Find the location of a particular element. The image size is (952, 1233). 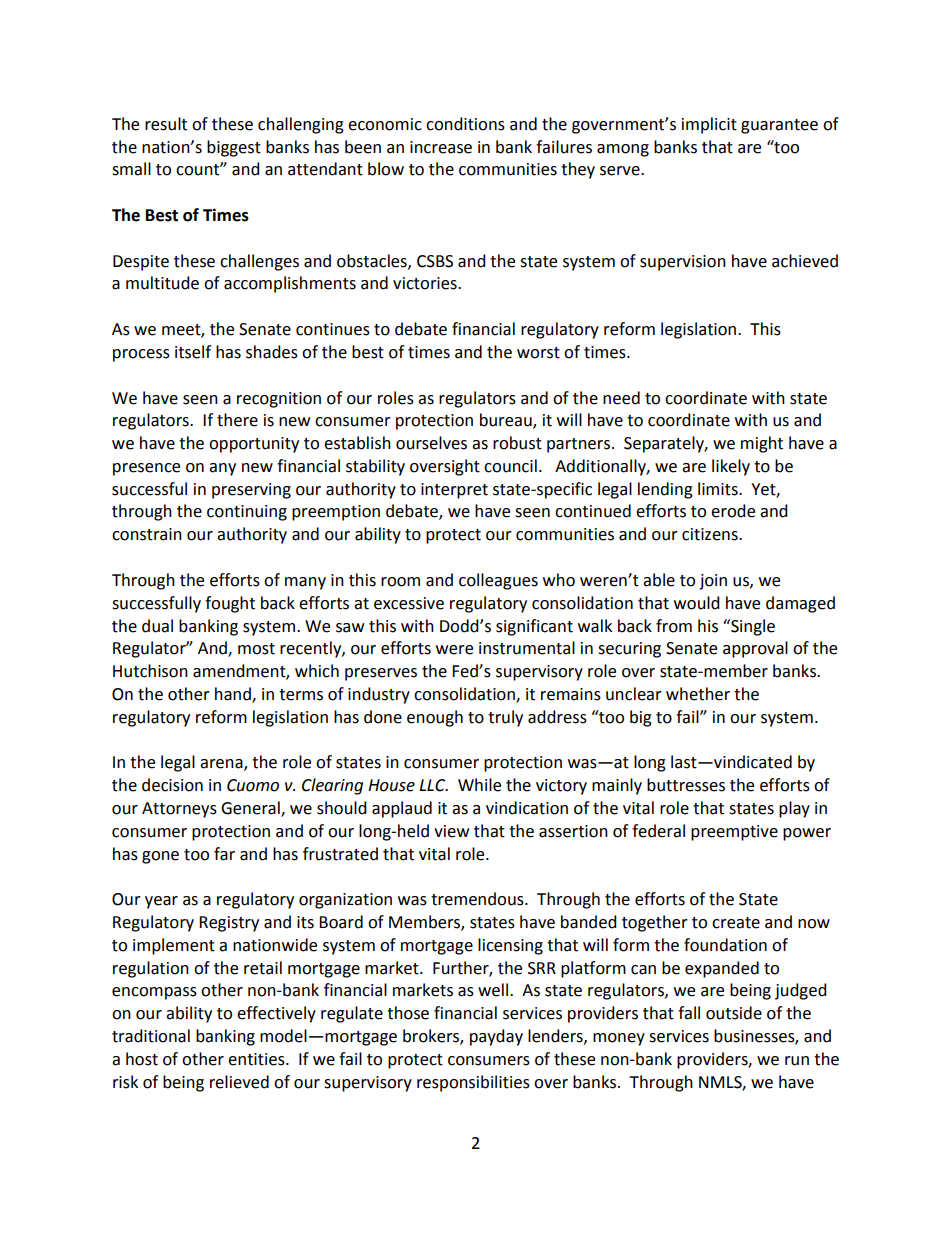

increase is located at coordinates (441, 147).
